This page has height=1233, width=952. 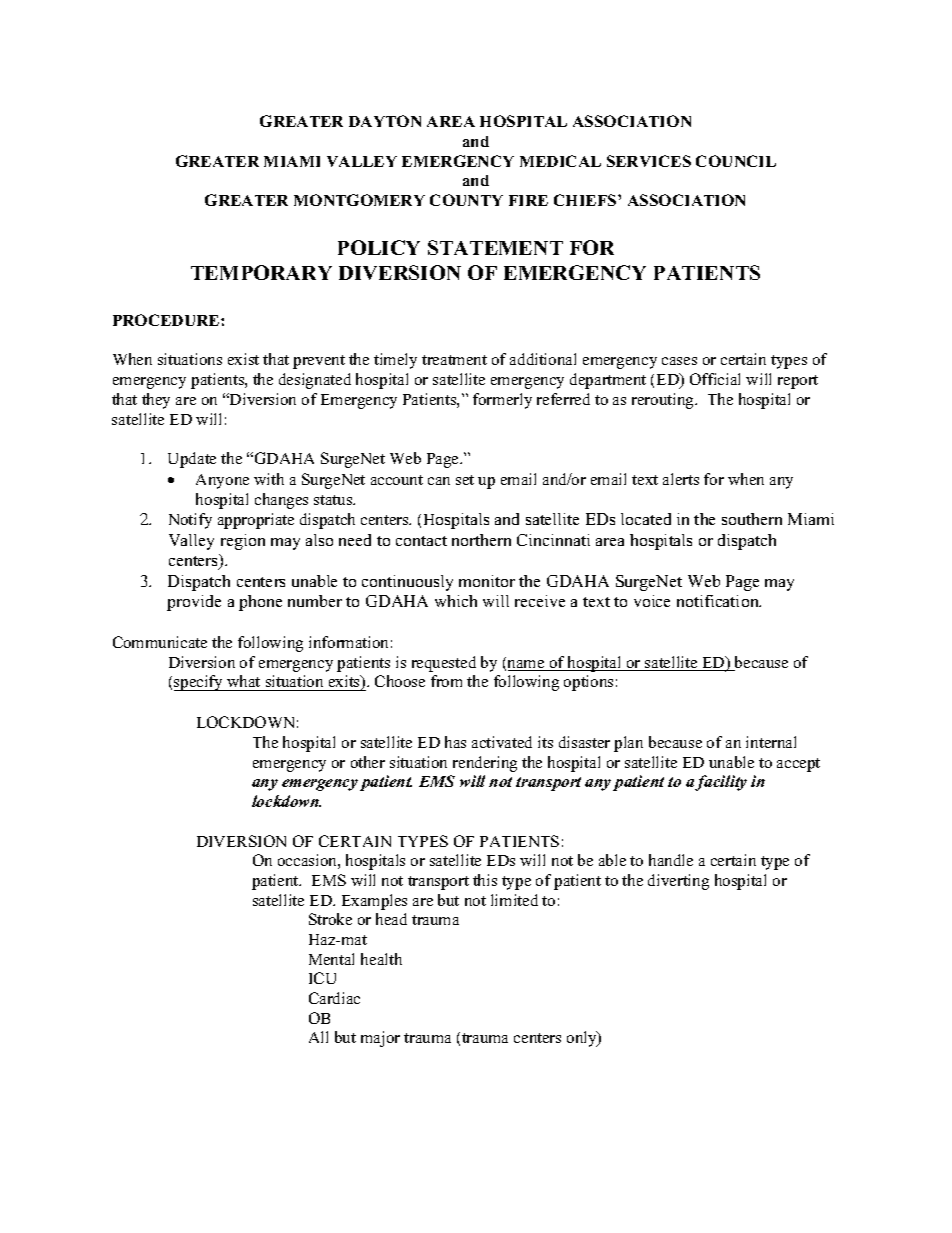 I want to click on alerts, so click(x=681, y=479).
